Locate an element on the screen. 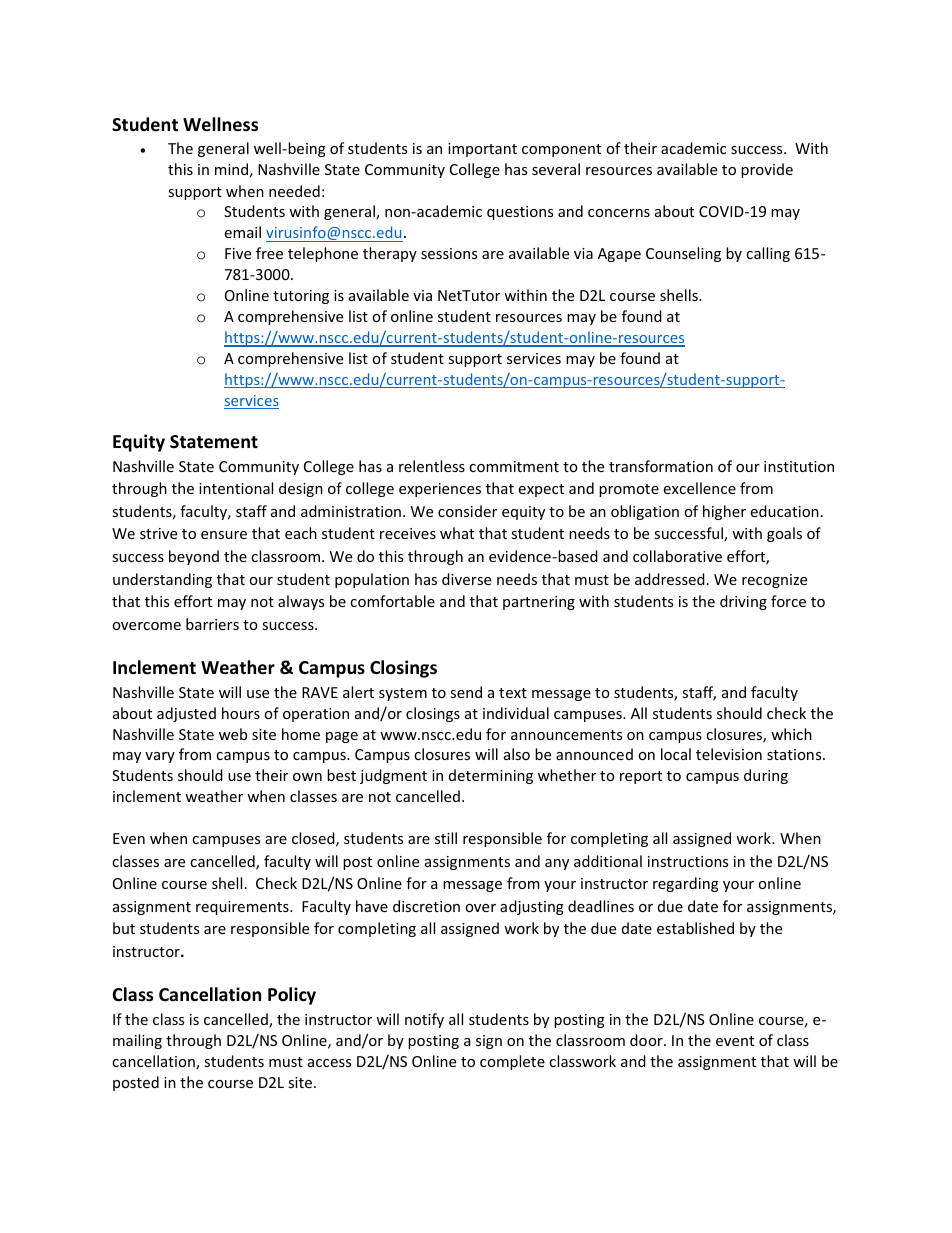 The image size is (952, 1233). email is located at coordinates (242, 232).
